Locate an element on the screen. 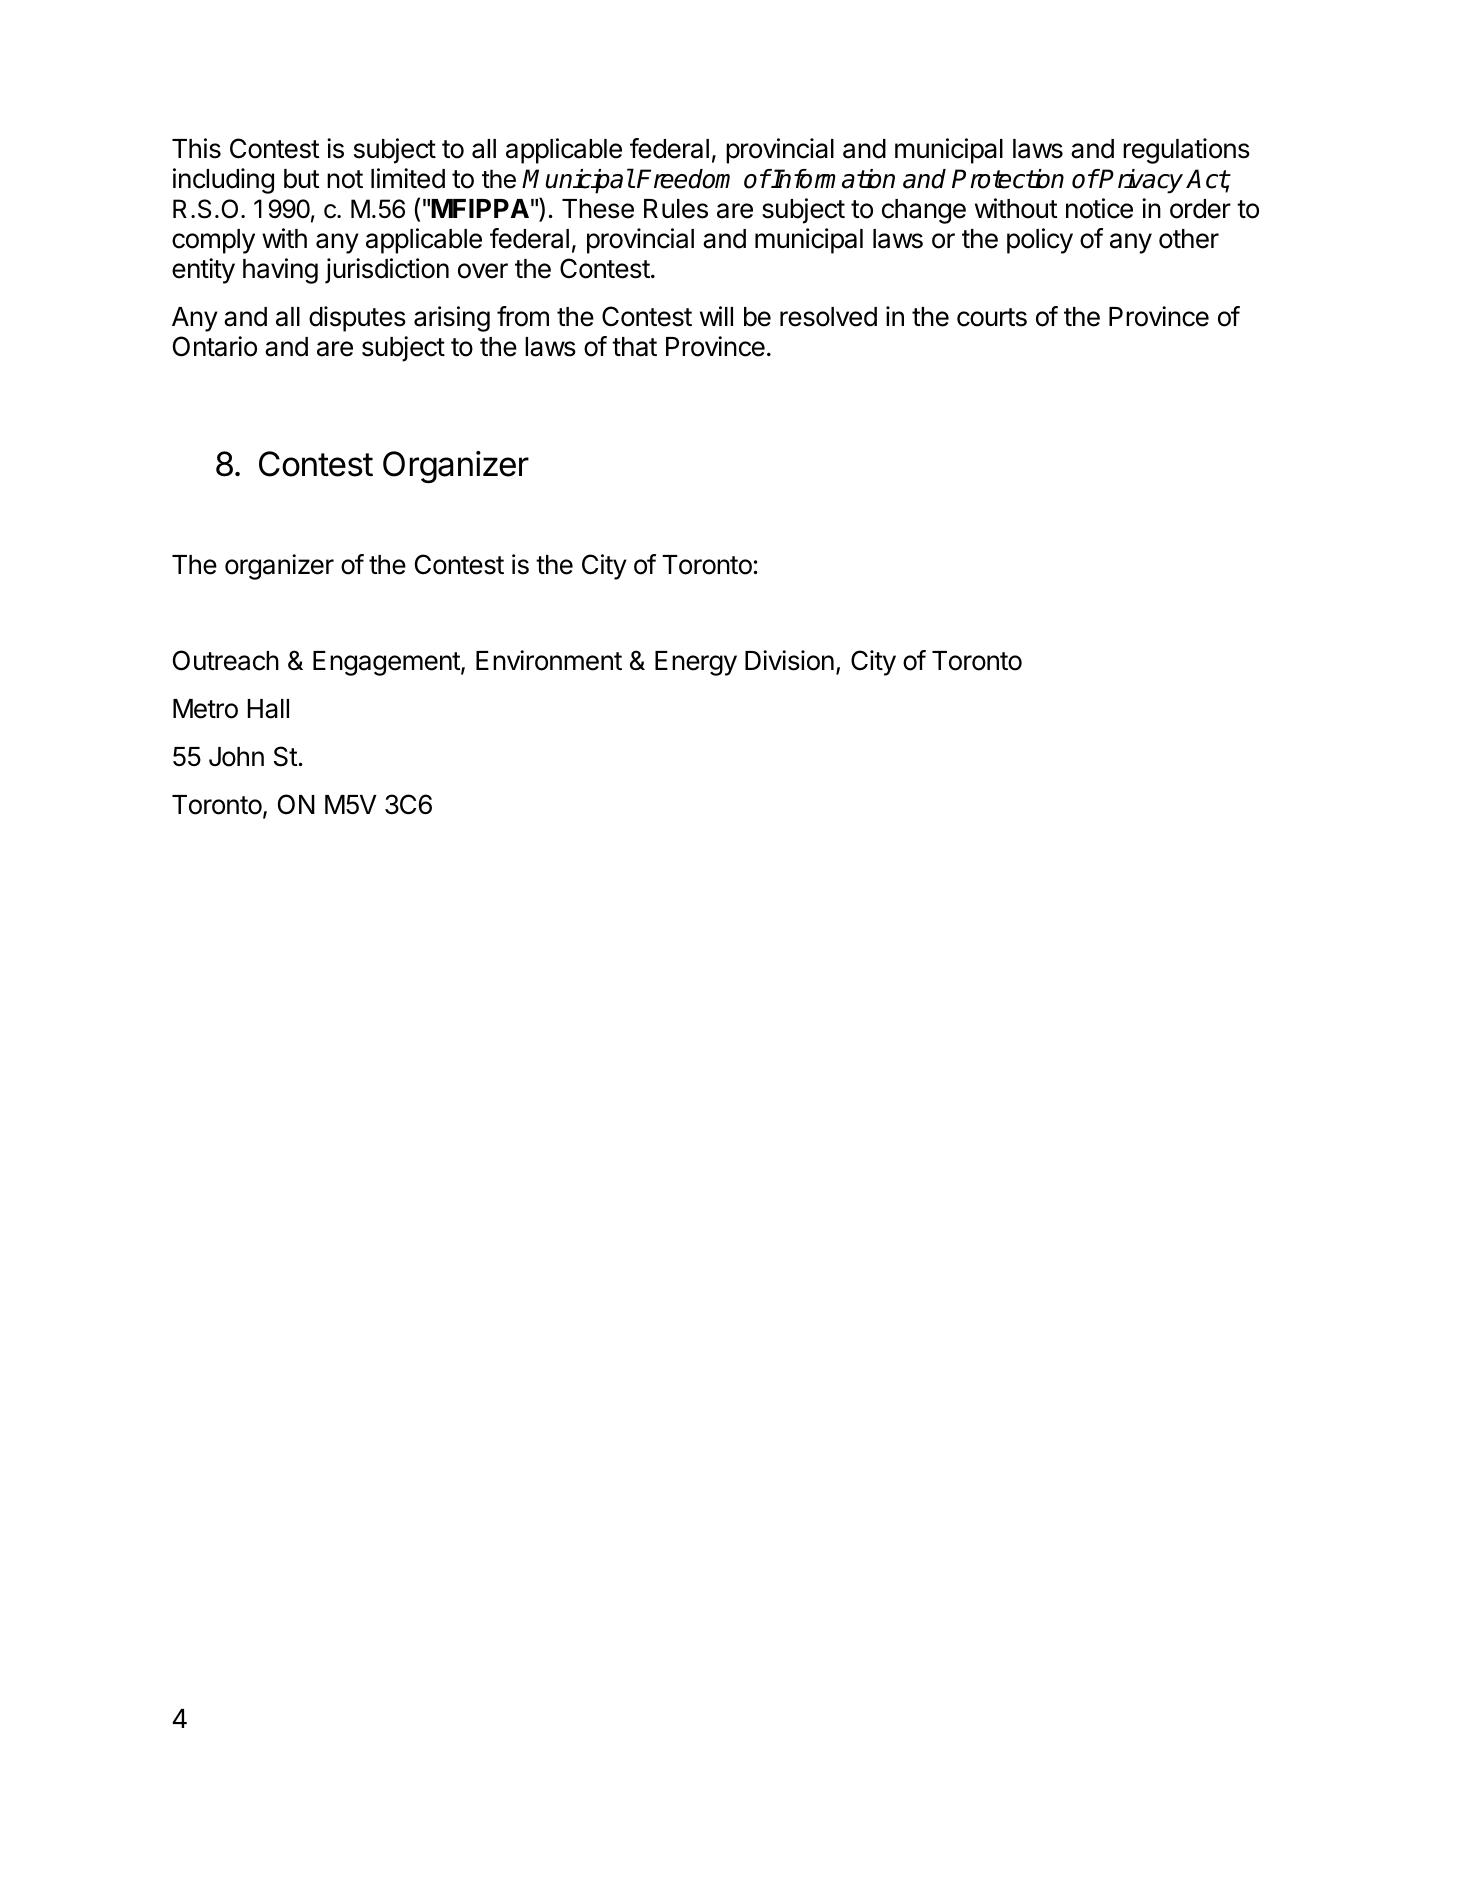 The image size is (1457, 1886). Environment is located at coordinates (549, 660).
